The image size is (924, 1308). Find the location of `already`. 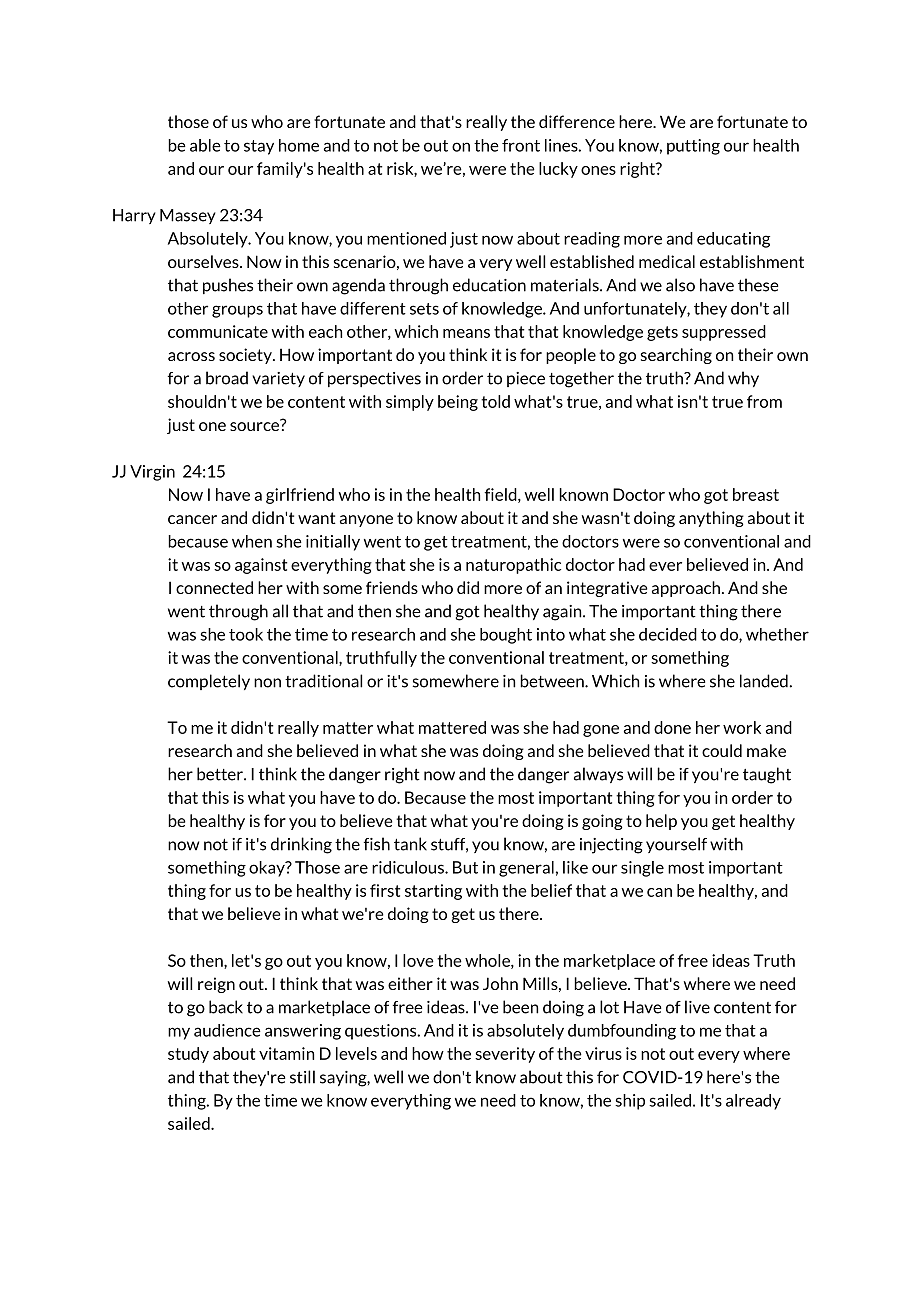

already is located at coordinates (753, 1102).
